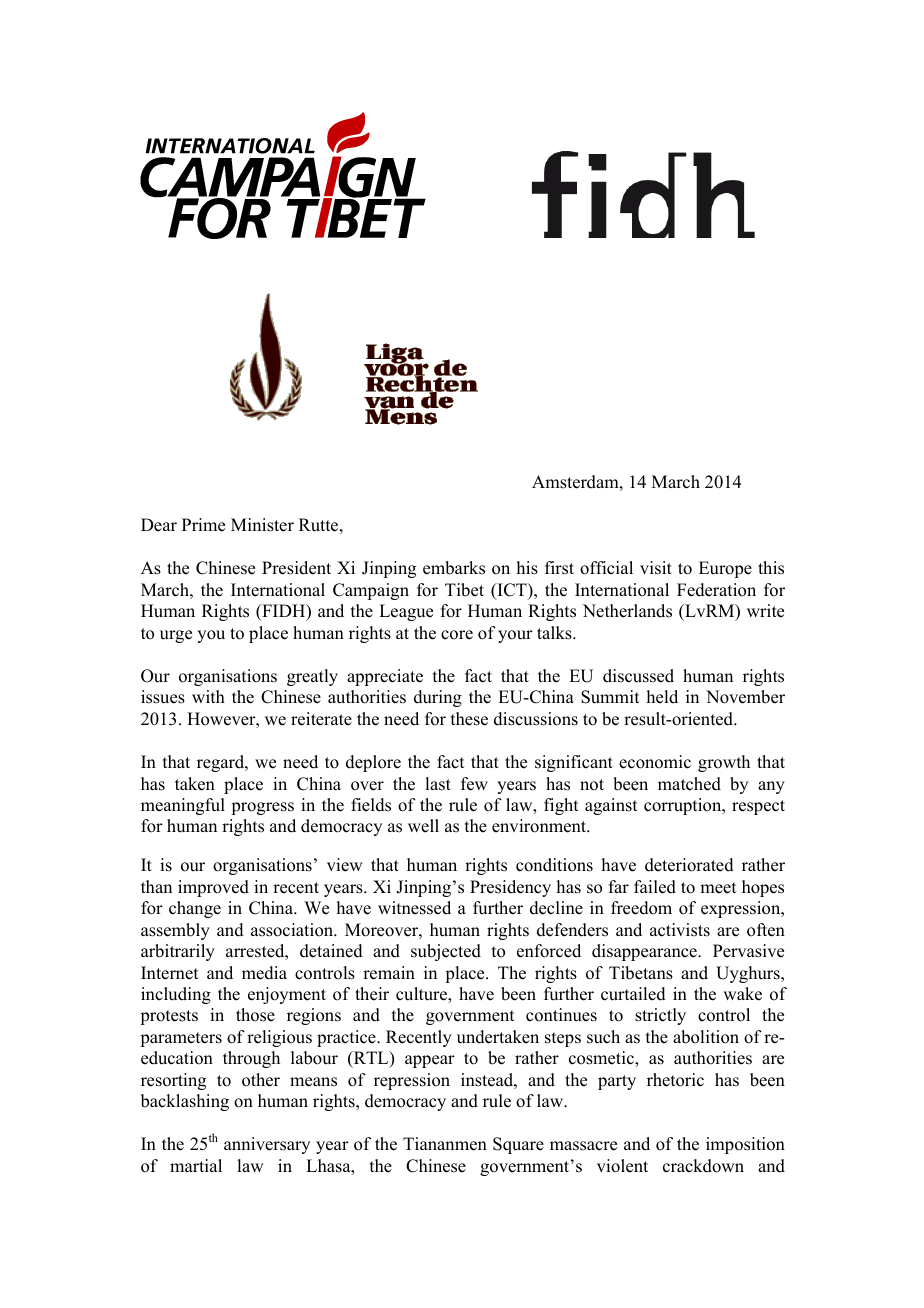  What do you see at coordinates (255, 1015) in the image?
I see `those` at bounding box center [255, 1015].
